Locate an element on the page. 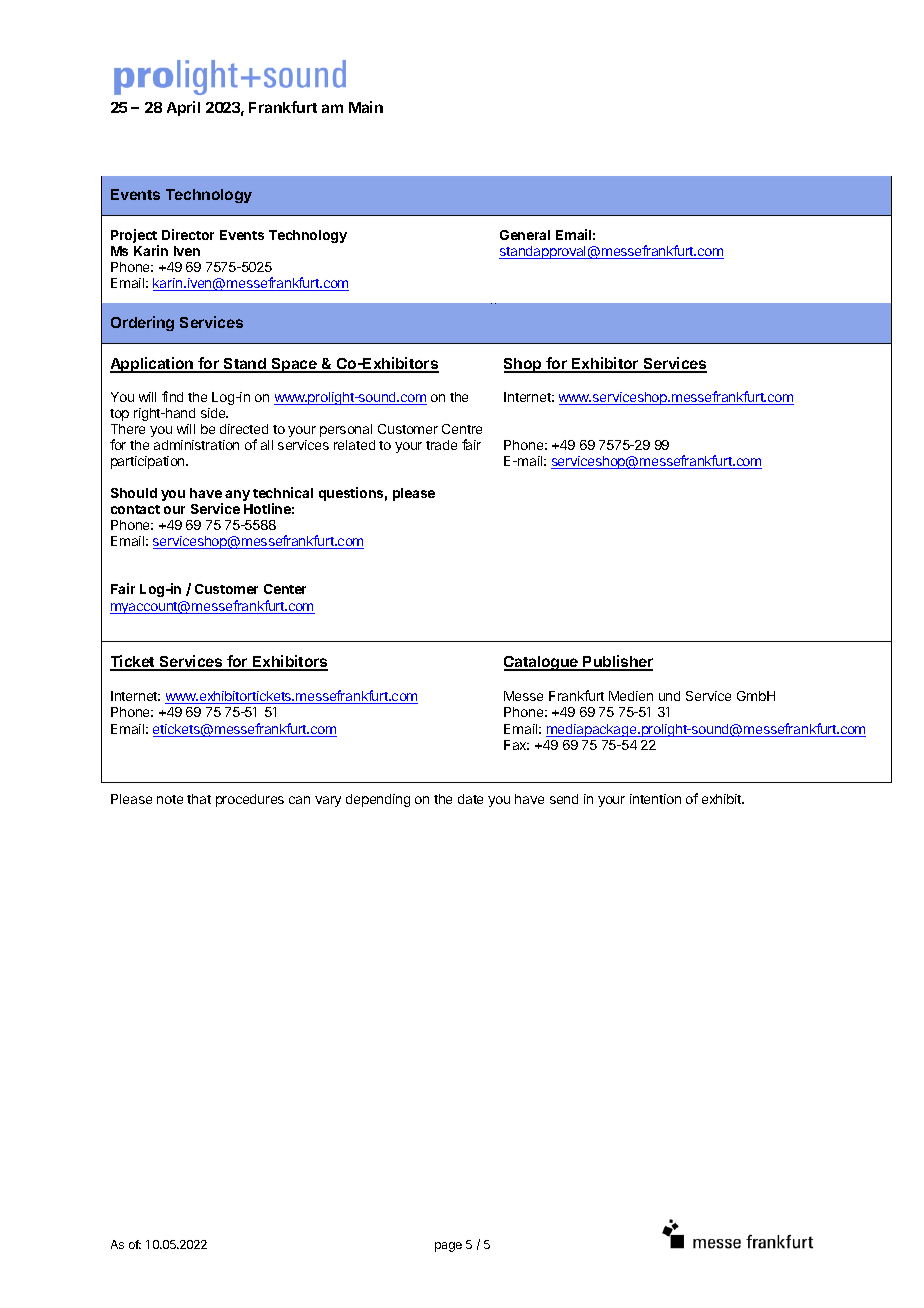 The height and width of the document is (1308, 924). page is located at coordinates (448, 1247).
